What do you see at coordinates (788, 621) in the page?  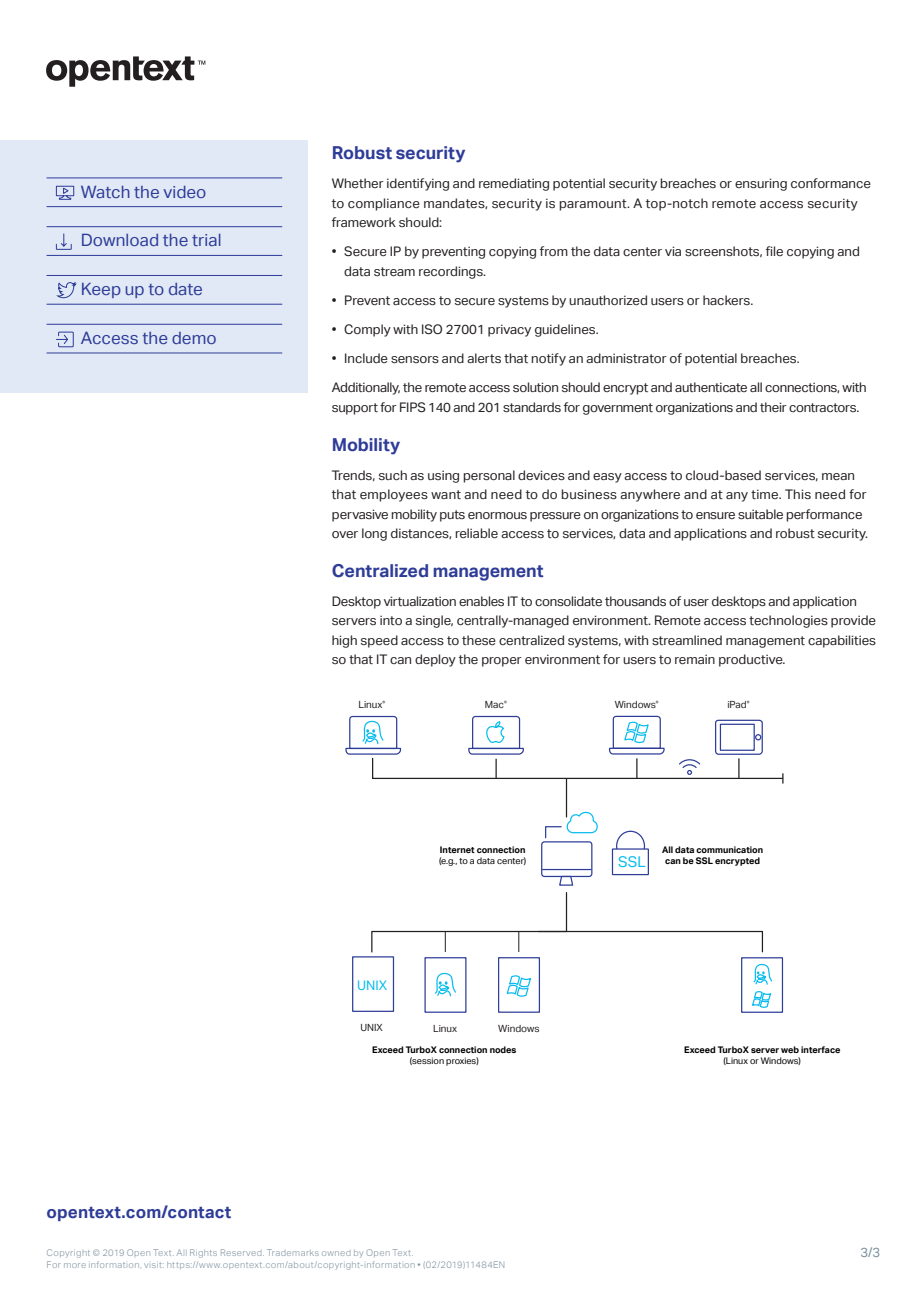 I see `technologies` at bounding box center [788, 621].
